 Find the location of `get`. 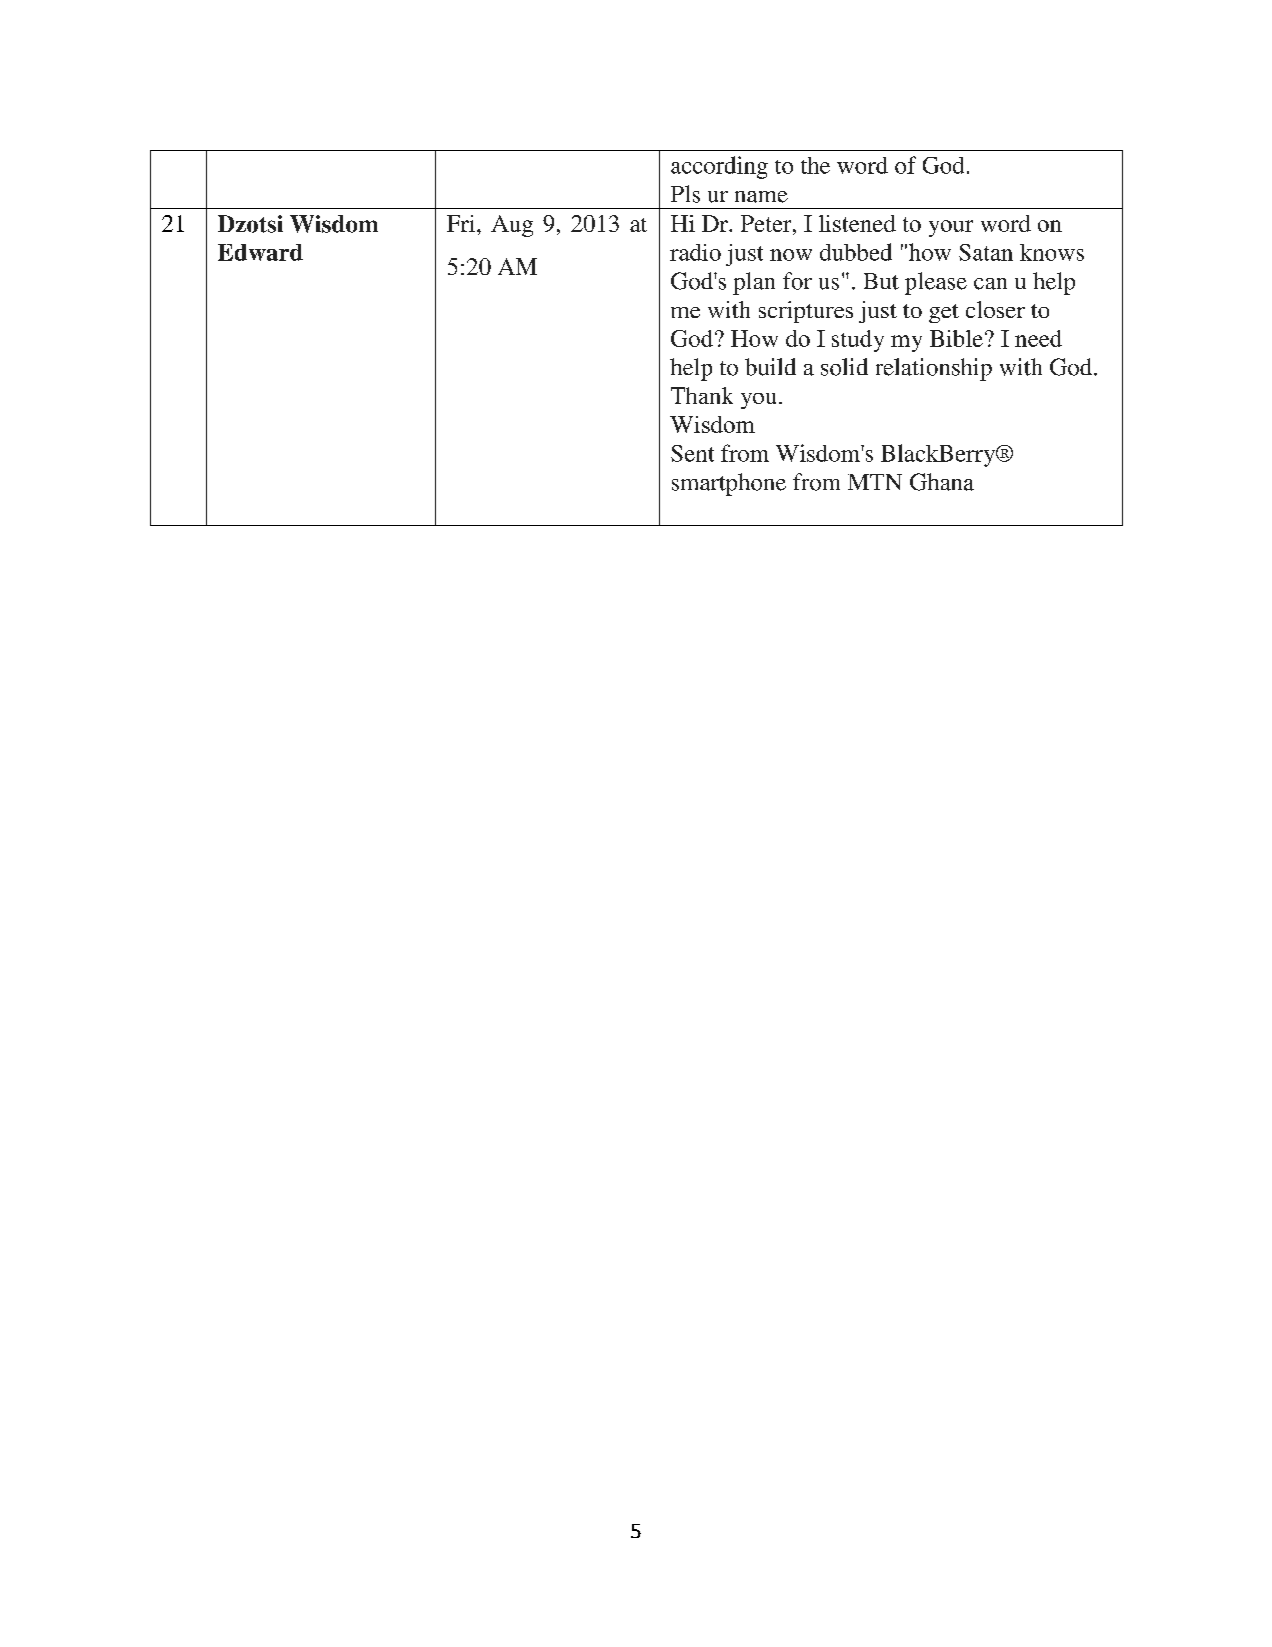

get is located at coordinates (944, 313).
